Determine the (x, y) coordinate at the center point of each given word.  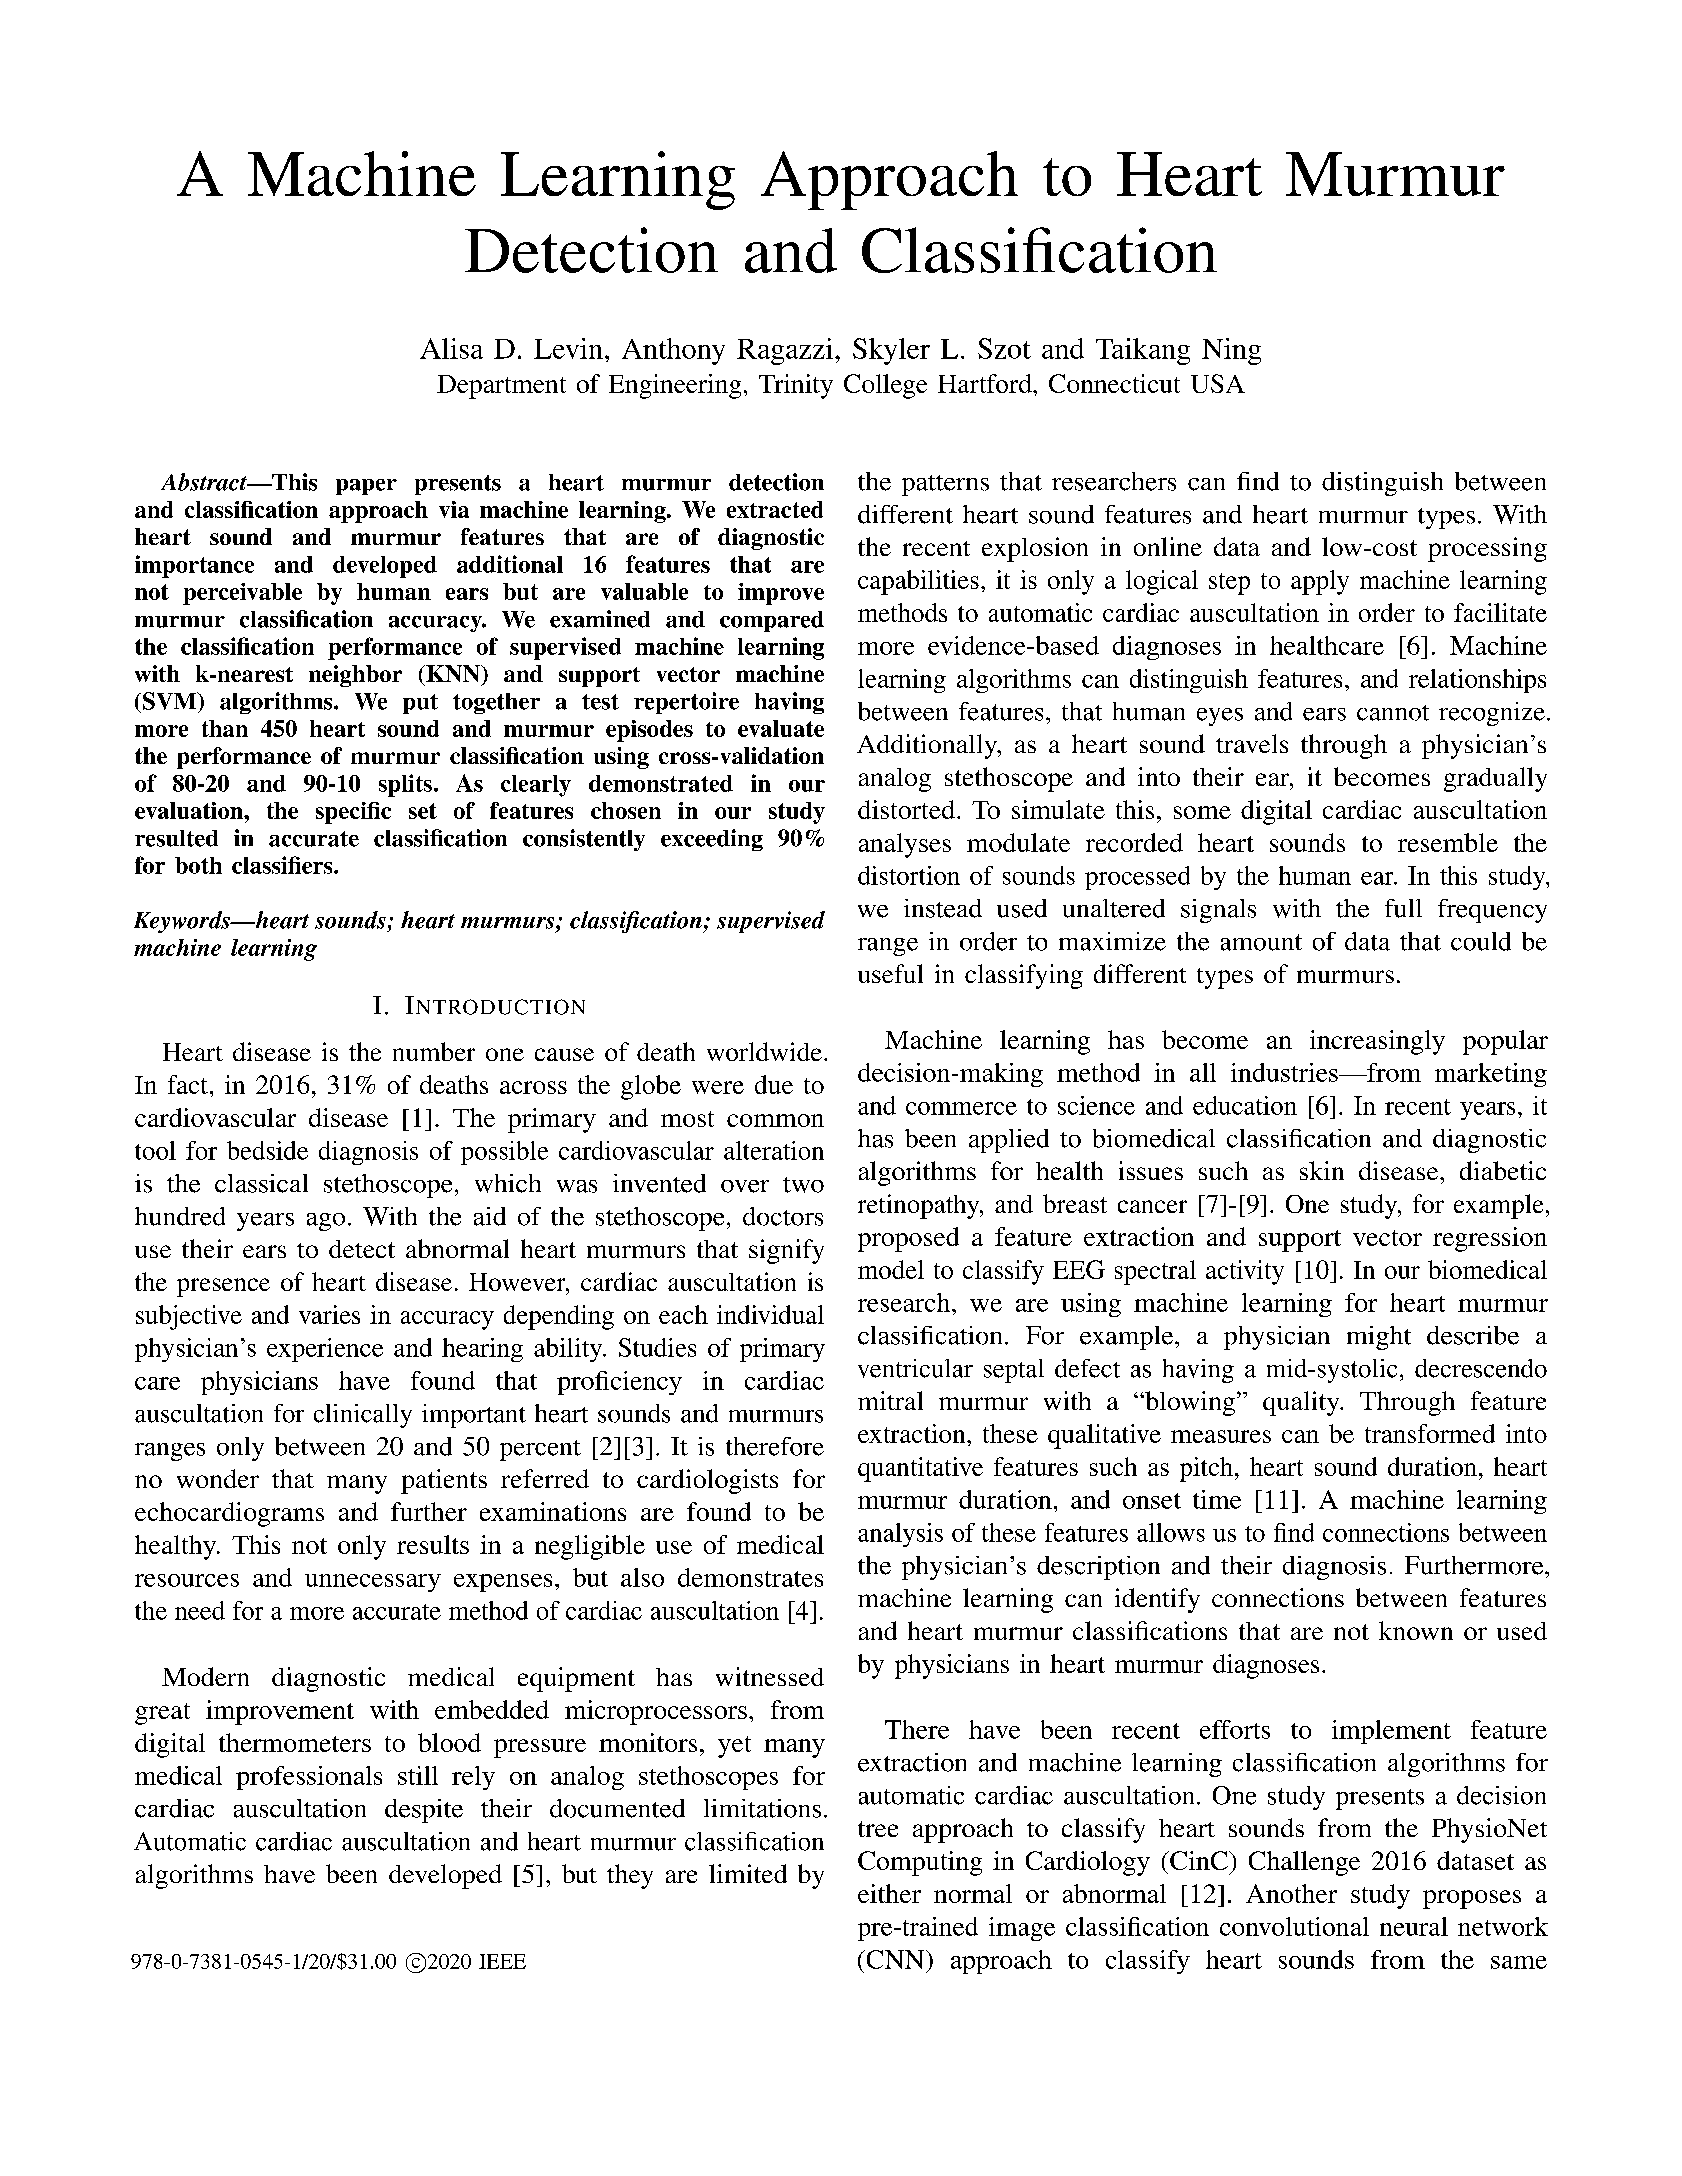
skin (1322, 1170)
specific (353, 813)
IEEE (502, 1961)
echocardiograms (229, 1514)
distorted (906, 809)
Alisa (451, 348)
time (1217, 1499)
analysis (900, 1535)
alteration (774, 1150)
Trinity (796, 386)
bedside (267, 1150)
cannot (1393, 713)
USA (1218, 383)
